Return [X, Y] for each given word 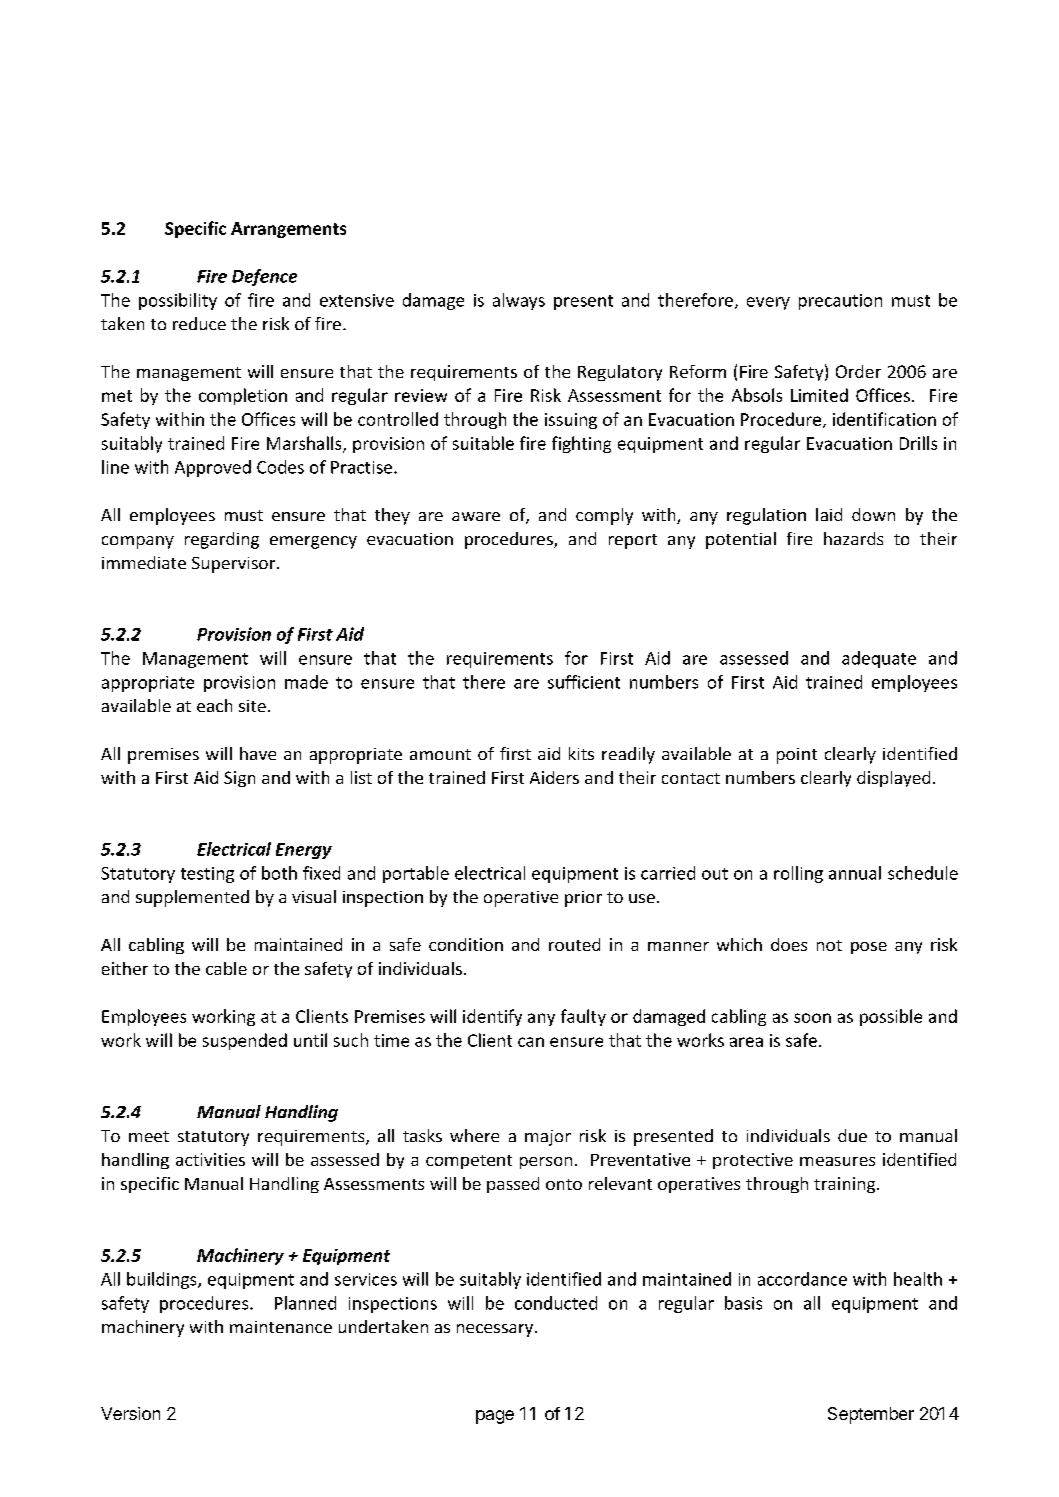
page [495, 1417]
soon [812, 1018]
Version [130, 1413]
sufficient [584, 682]
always [519, 301]
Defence [264, 277]
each [214, 705]
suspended [245, 1041]
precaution [840, 302]
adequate [879, 659]
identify [492, 1017]
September [871, 1415]
